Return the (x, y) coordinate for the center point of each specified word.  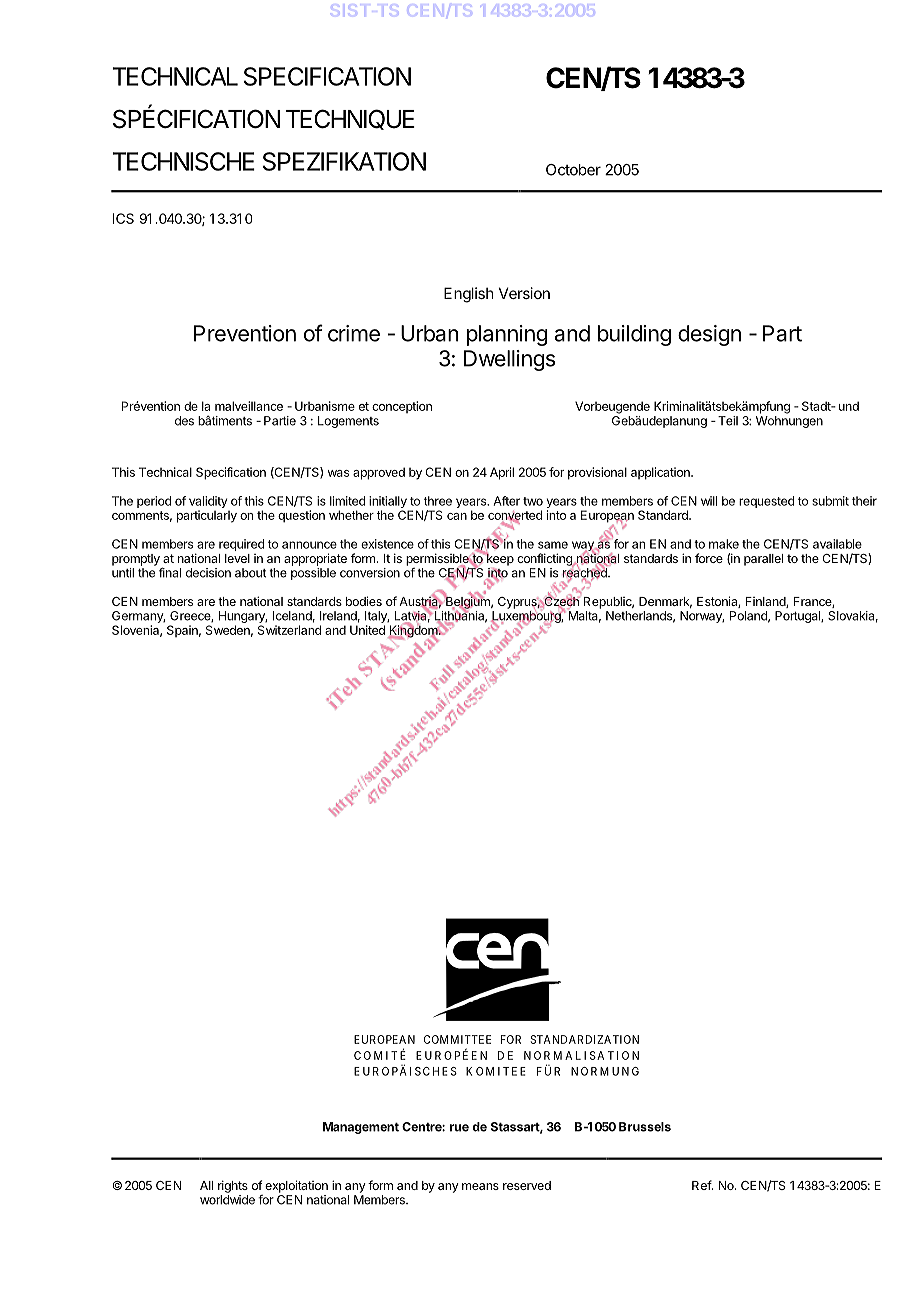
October (573, 170)
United (367, 630)
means (480, 1186)
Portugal (798, 617)
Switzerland (289, 630)
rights (233, 1186)
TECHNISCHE (184, 161)
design (709, 335)
